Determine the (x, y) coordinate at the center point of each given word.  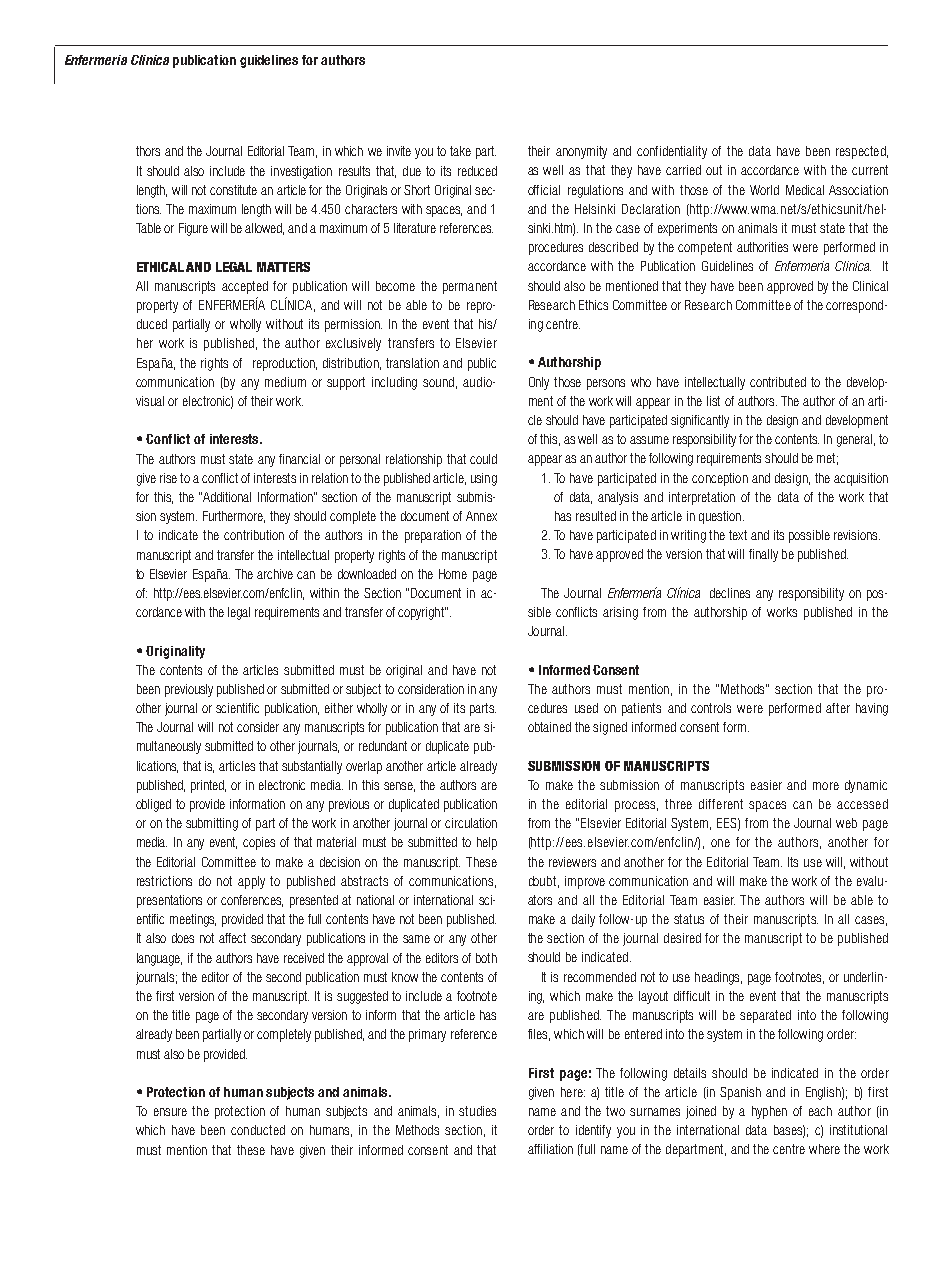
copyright (422, 613)
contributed (778, 382)
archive (275, 574)
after (838, 708)
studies (477, 1111)
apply (251, 882)
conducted (258, 1130)
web (846, 823)
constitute (233, 190)
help (487, 843)
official (544, 190)
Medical (805, 190)
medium (285, 382)
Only (539, 383)
